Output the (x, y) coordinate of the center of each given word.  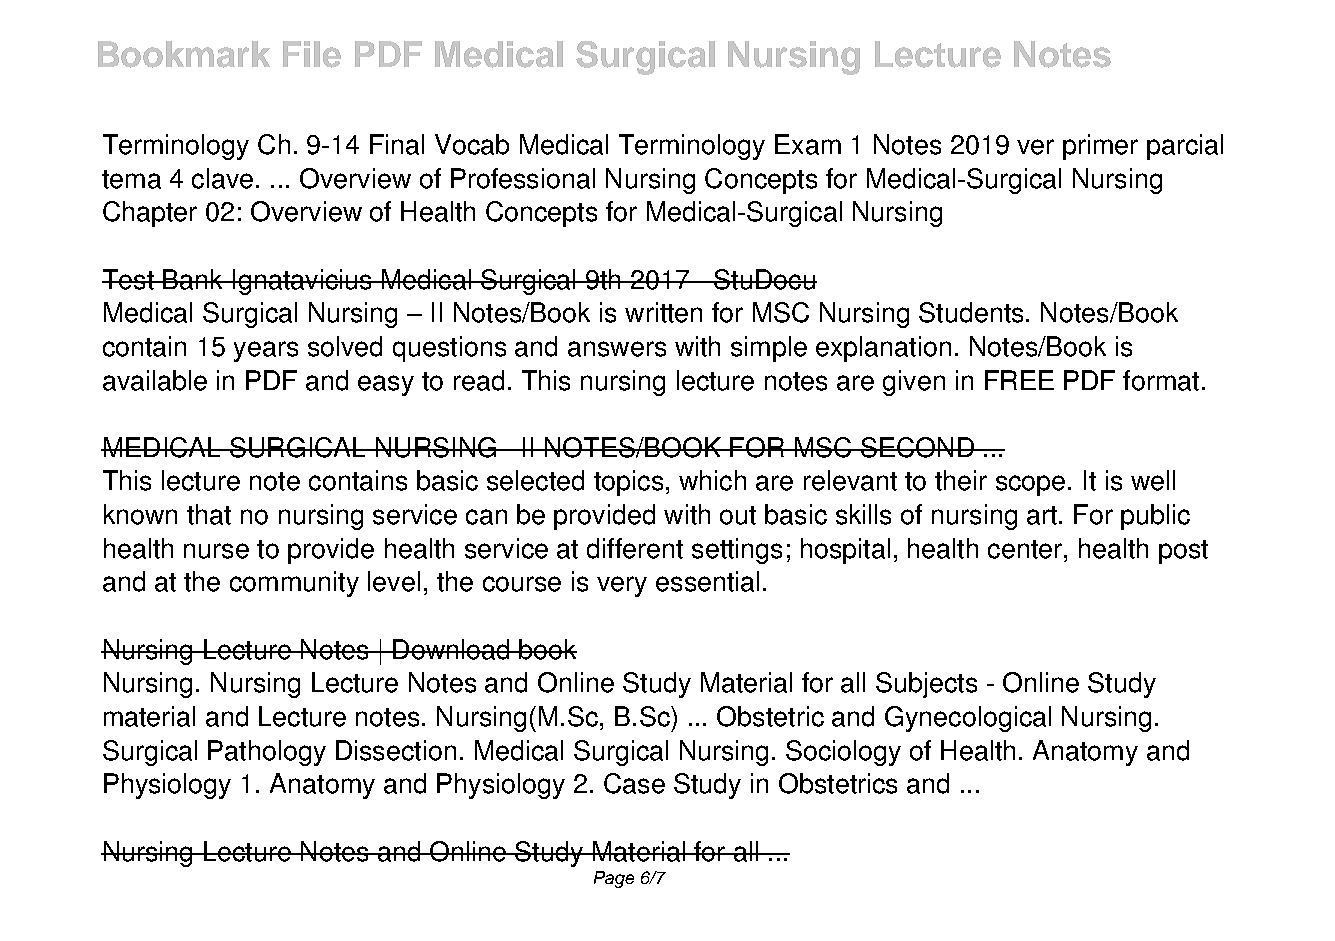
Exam (808, 144)
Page (614, 879)
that (209, 514)
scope (1030, 485)
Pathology (267, 753)
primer (1100, 147)
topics (628, 483)
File (312, 54)
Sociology (843, 753)
